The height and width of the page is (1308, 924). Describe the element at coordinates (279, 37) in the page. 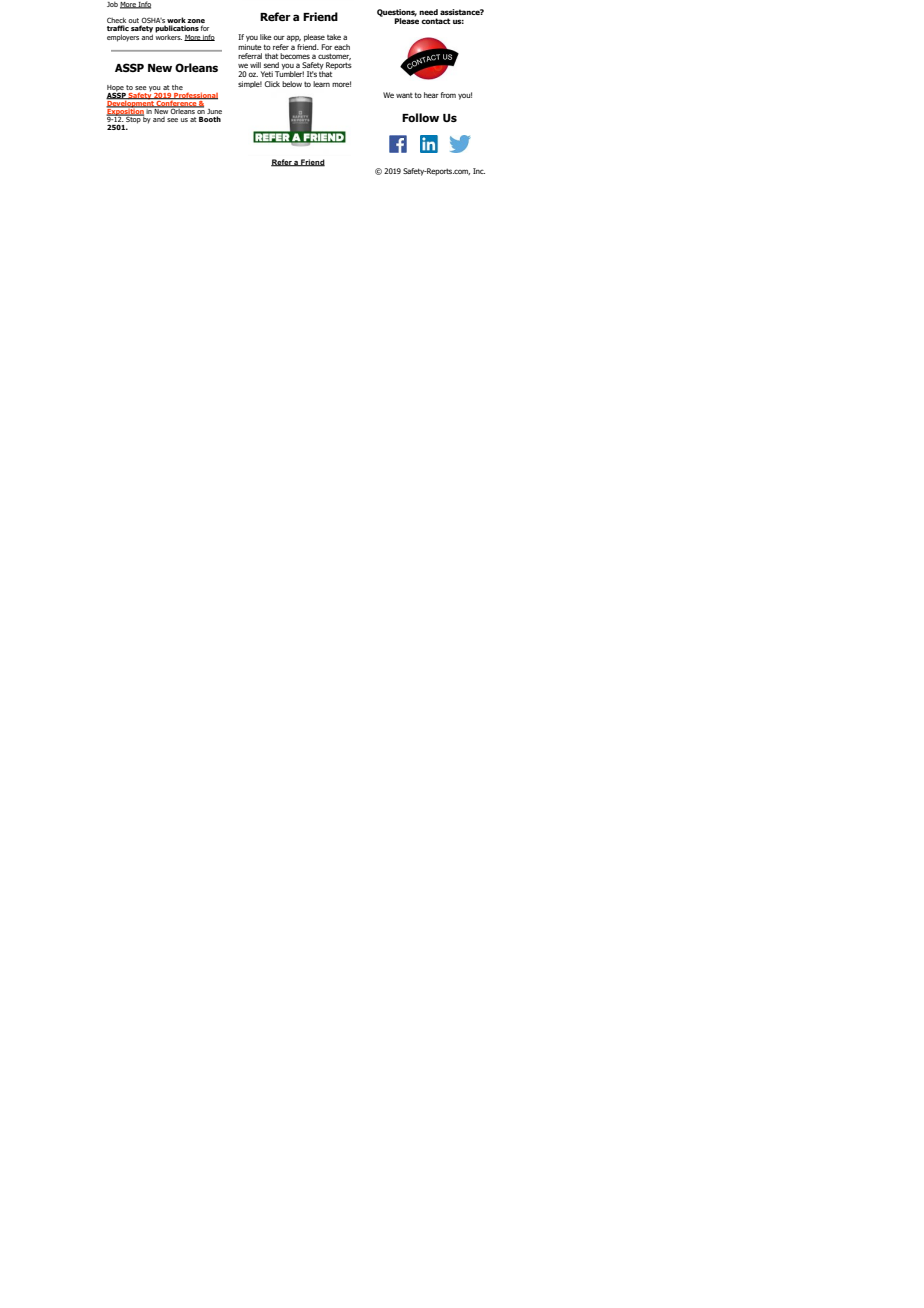

I see `our` at that location.
